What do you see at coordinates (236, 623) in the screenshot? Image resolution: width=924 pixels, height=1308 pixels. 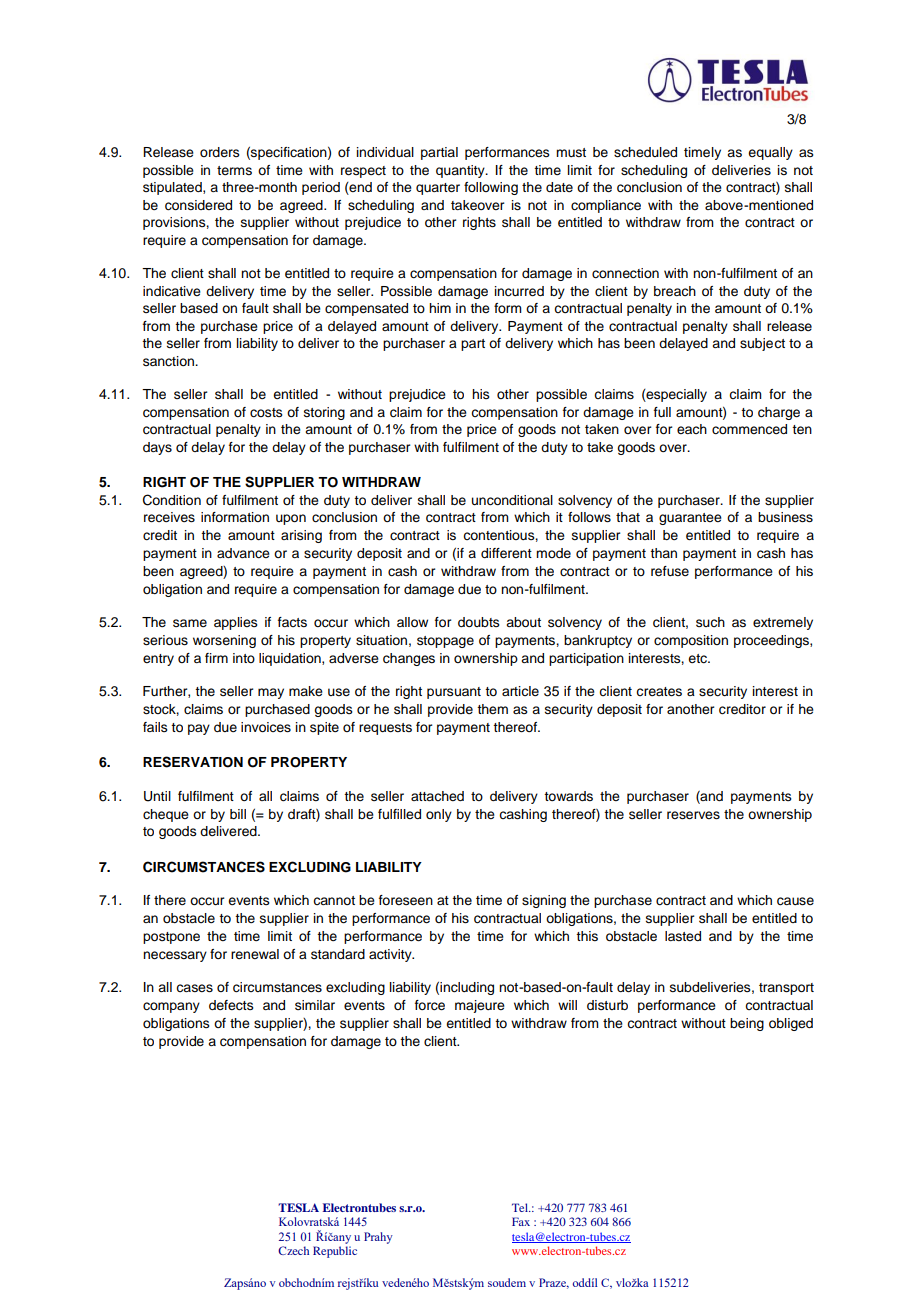 I see `applies` at bounding box center [236, 623].
